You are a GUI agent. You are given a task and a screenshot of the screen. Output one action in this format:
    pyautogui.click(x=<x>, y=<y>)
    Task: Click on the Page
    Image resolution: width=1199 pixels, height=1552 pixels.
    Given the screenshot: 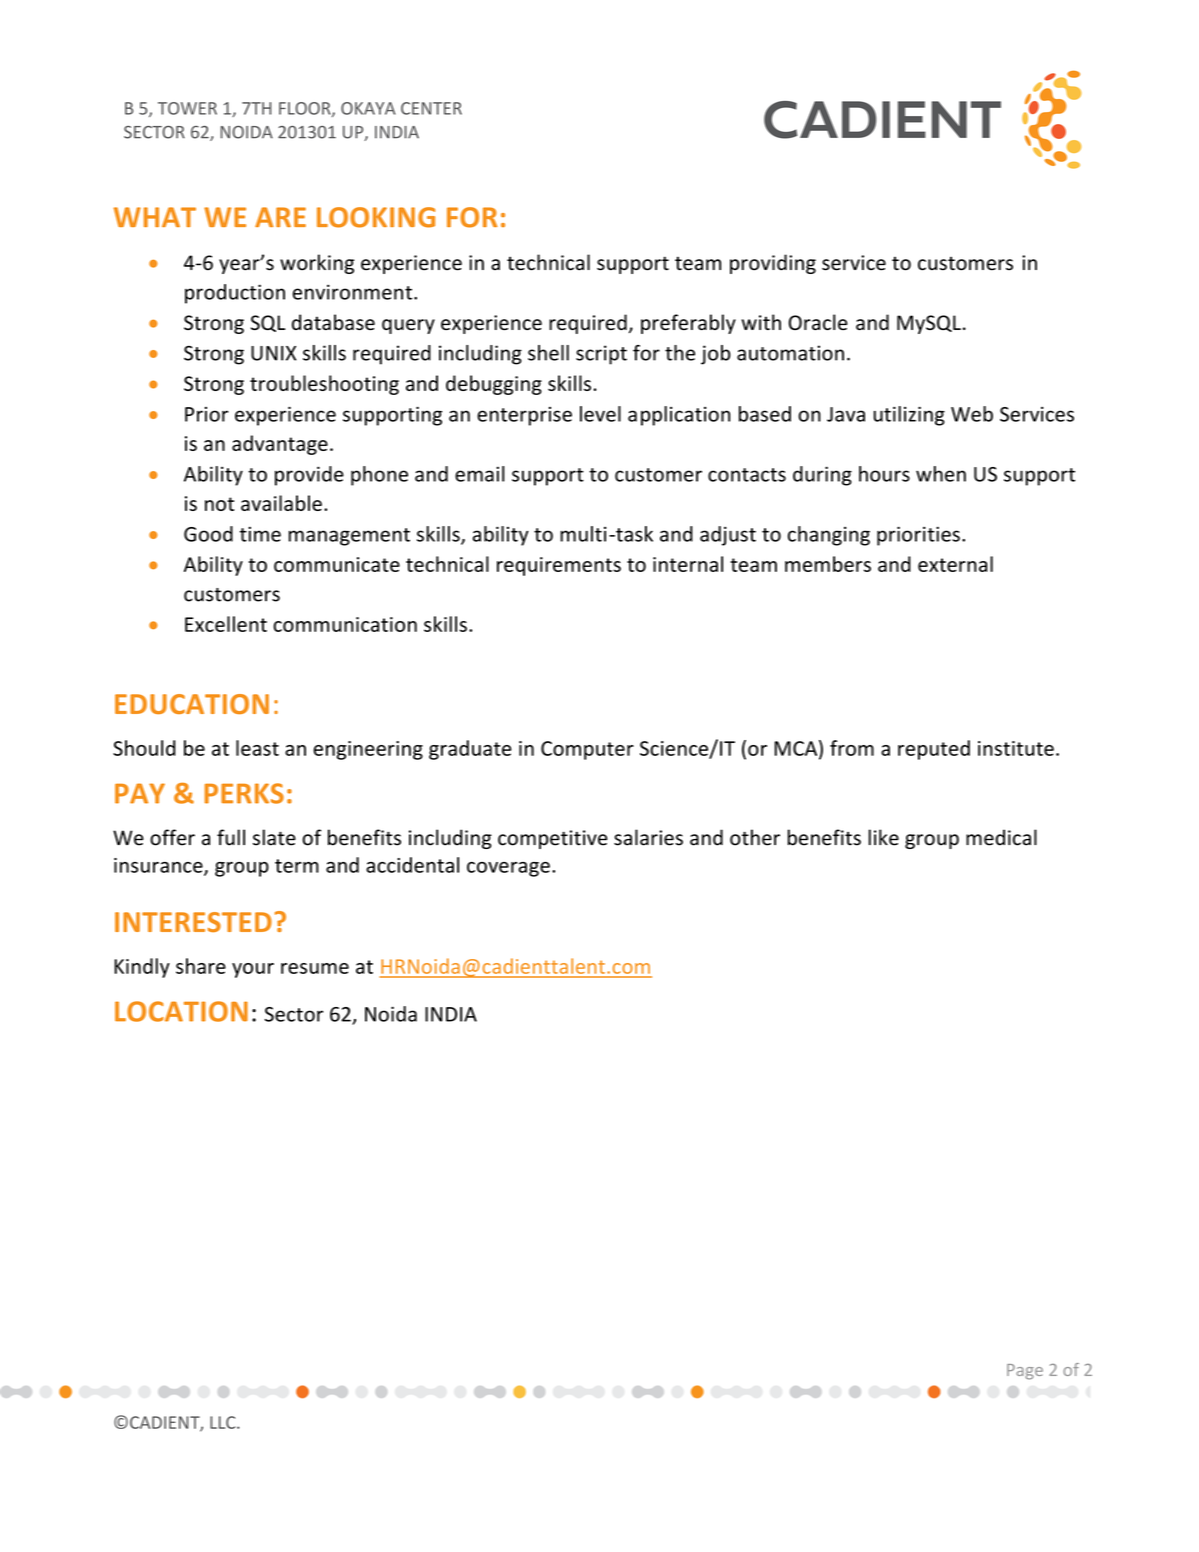 What is the action you would take?
    pyautogui.click(x=1025, y=1372)
